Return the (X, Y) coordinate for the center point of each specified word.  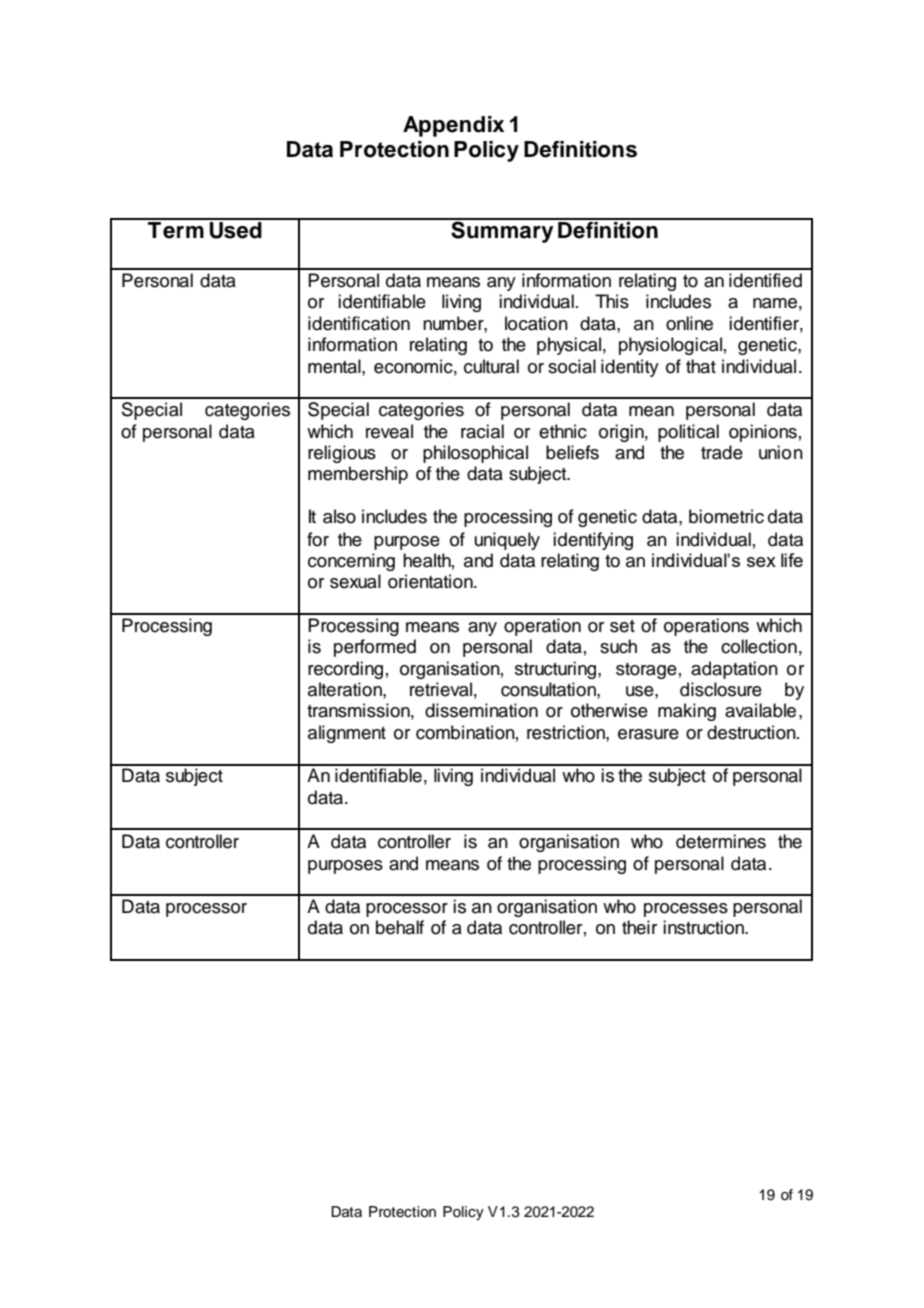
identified (765, 280)
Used (236, 229)
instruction (705, 927)
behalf (400, 927)
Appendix (453, 126)
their (639, 927)
